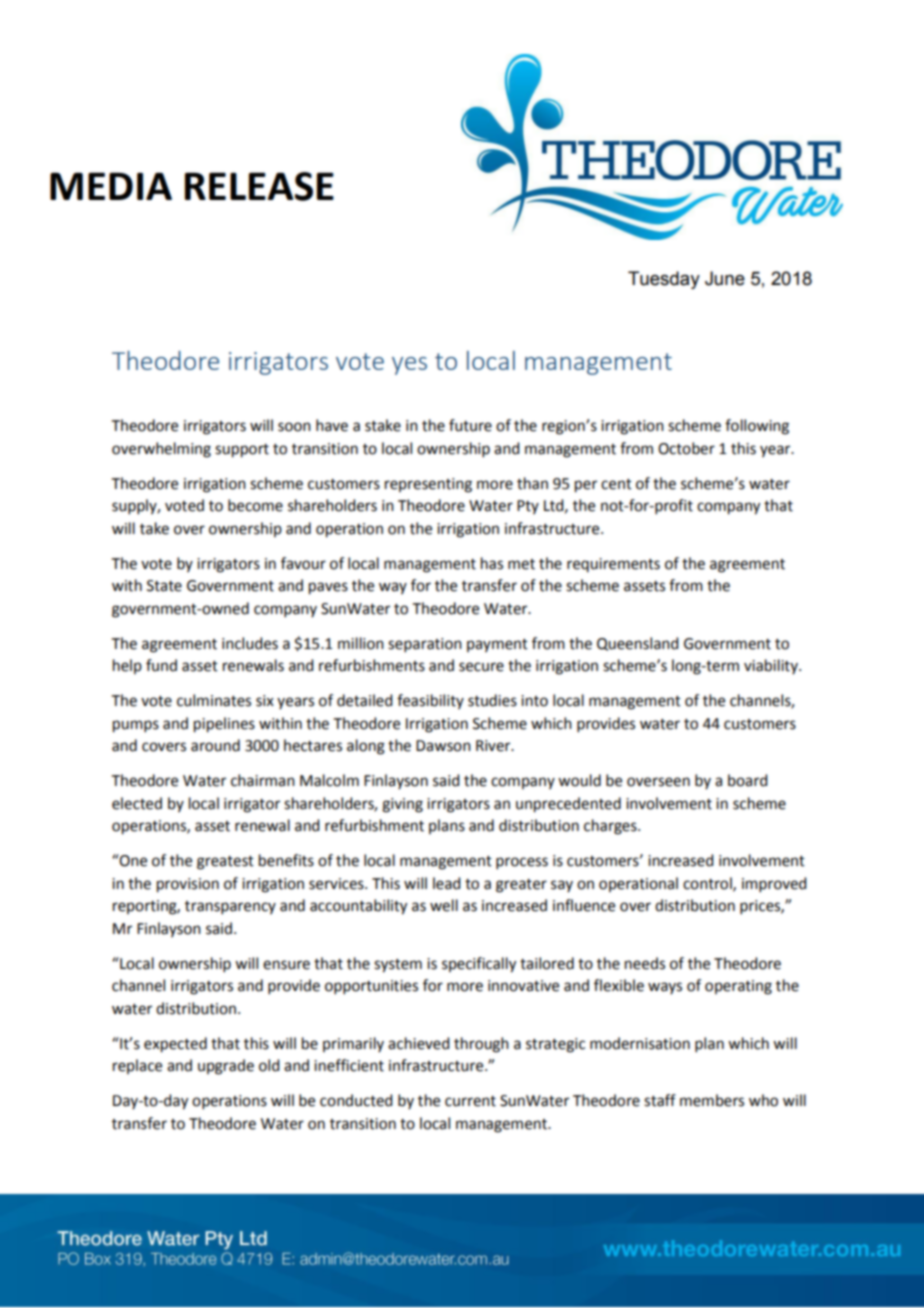 This image has height=1308, width=924. What do you see at coordinates (613, 565) in the image?
I see `requirements` at bounding box center [613, 565].
